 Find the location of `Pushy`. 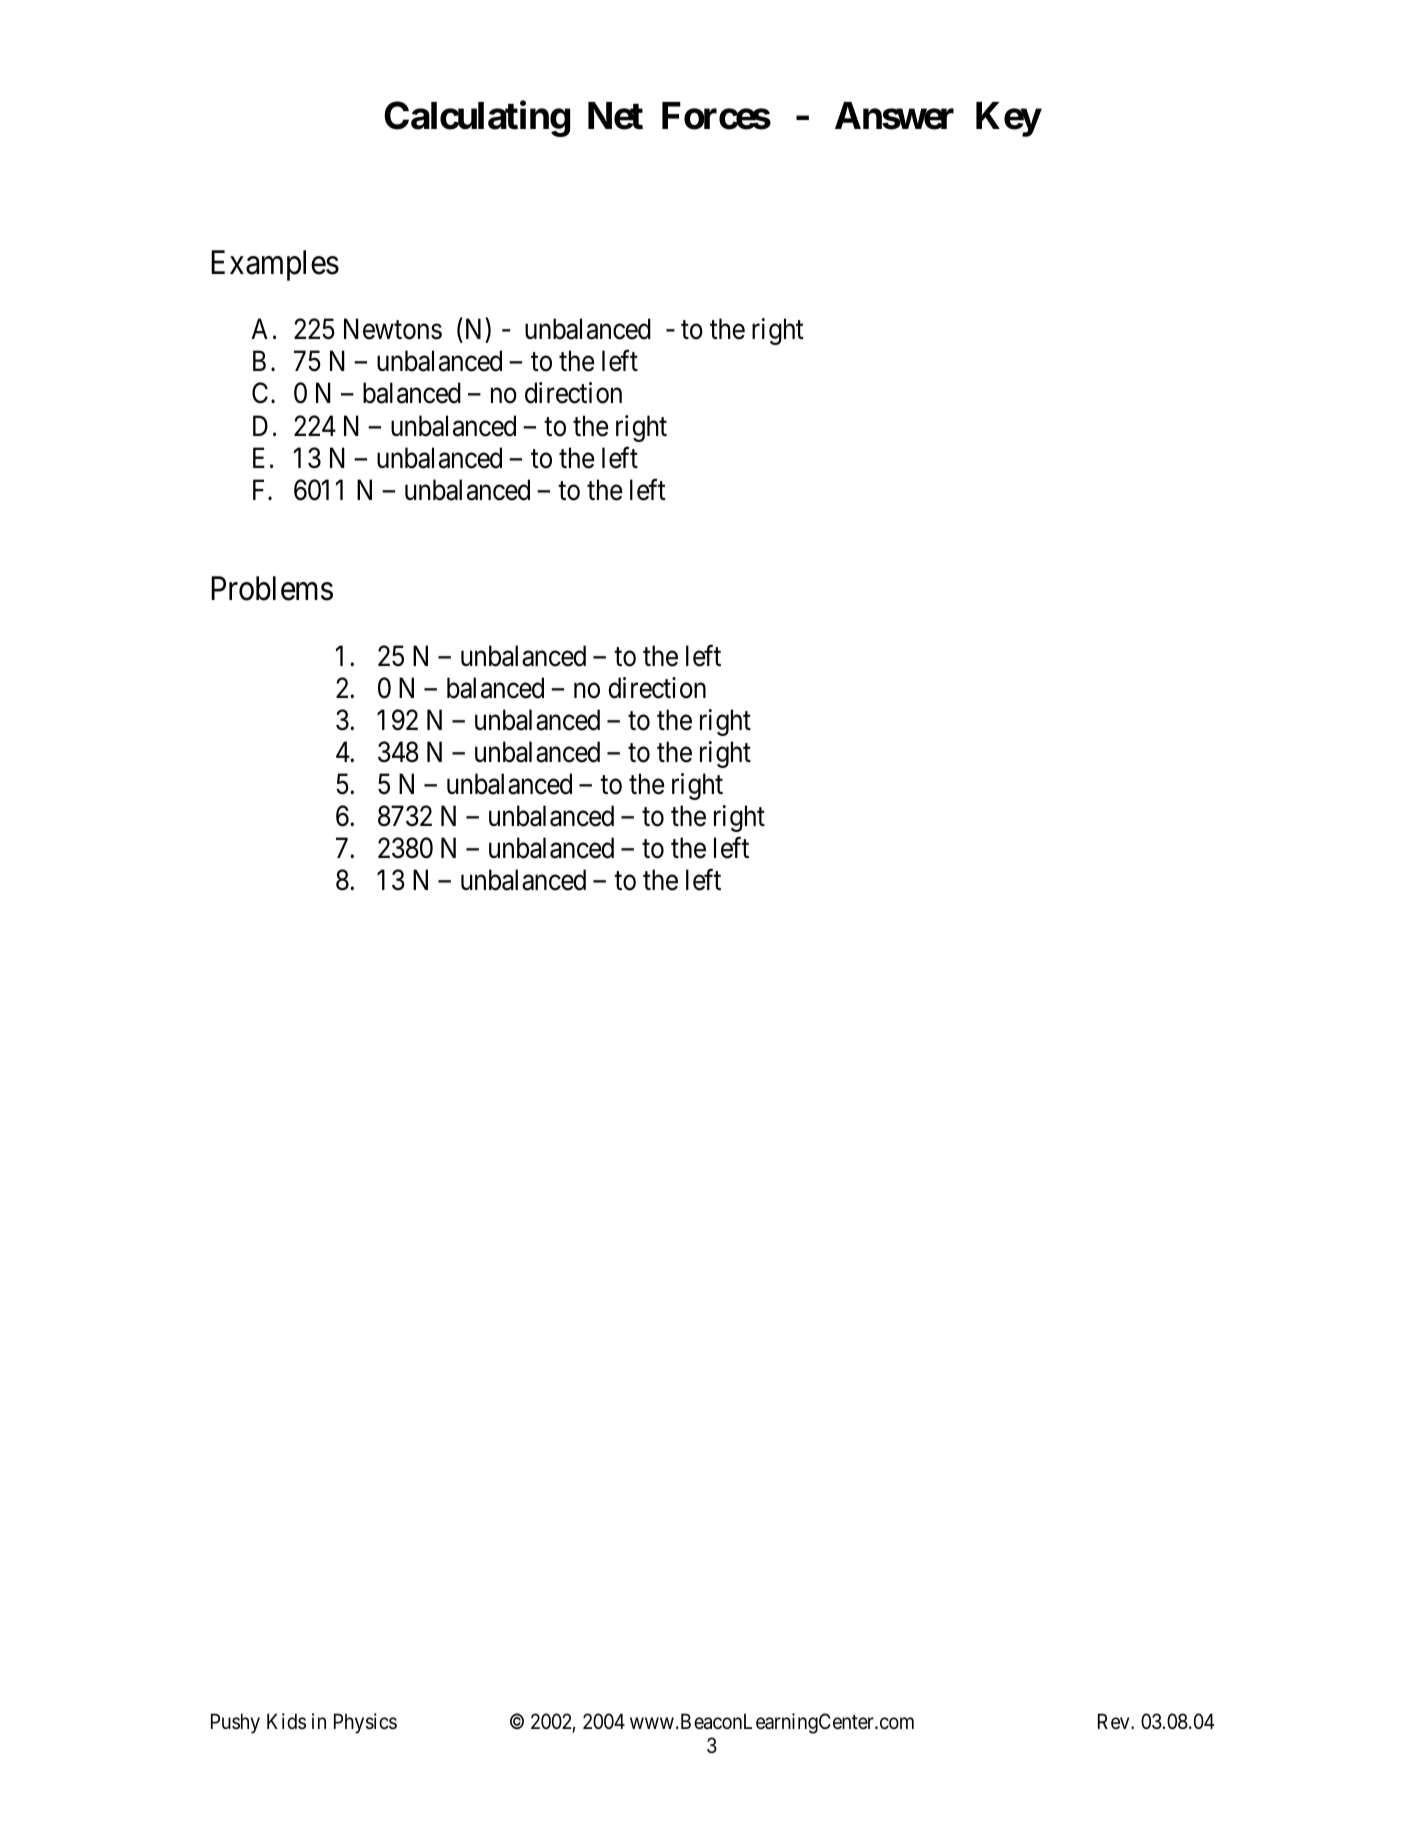

Pushy is located at coordinates (235, 1723).
